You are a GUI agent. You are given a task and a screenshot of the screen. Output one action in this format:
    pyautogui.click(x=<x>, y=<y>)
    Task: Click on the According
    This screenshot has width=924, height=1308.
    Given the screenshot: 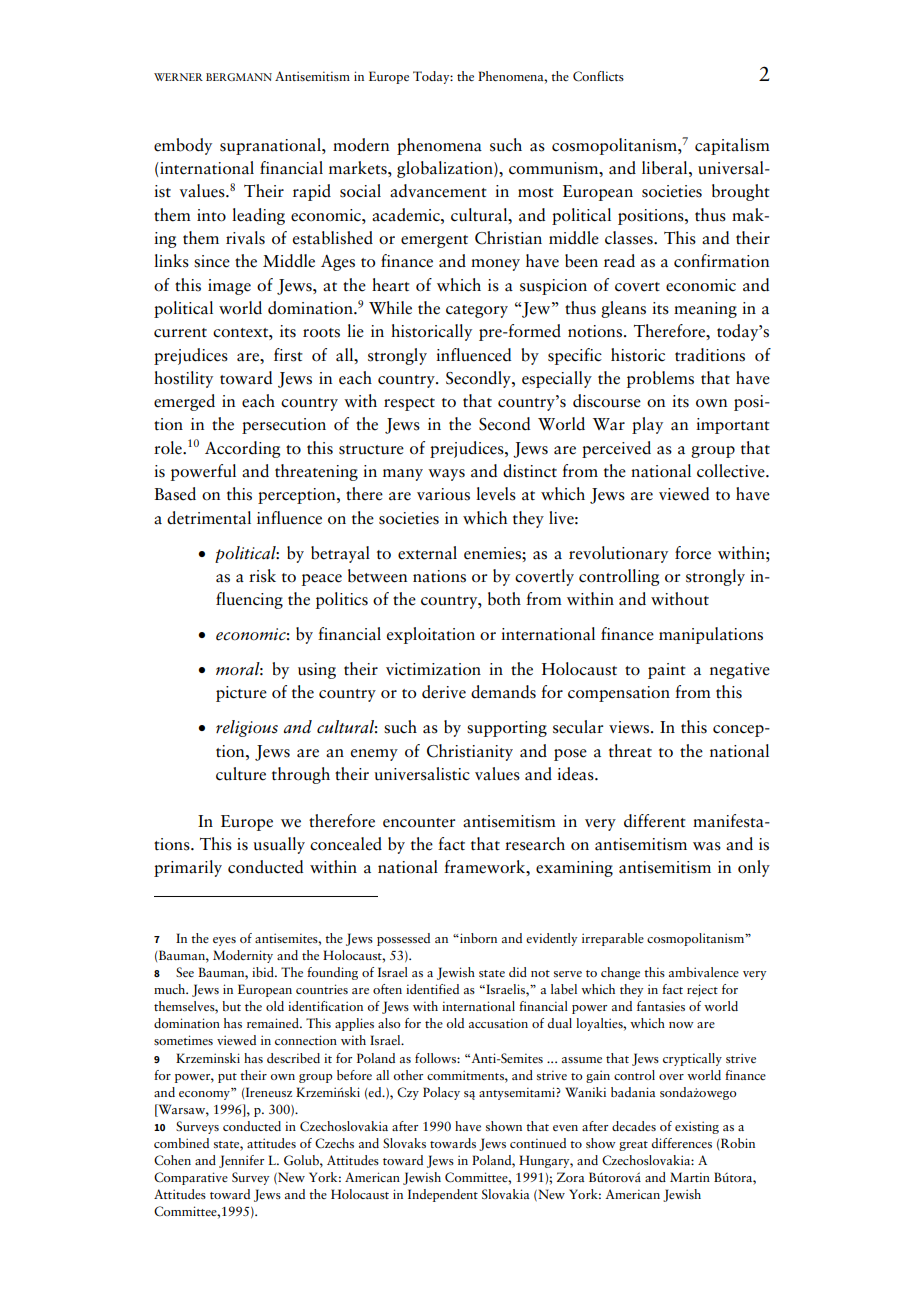 What is the action you would take?
    pyautogui.click(x=243, y=449)
